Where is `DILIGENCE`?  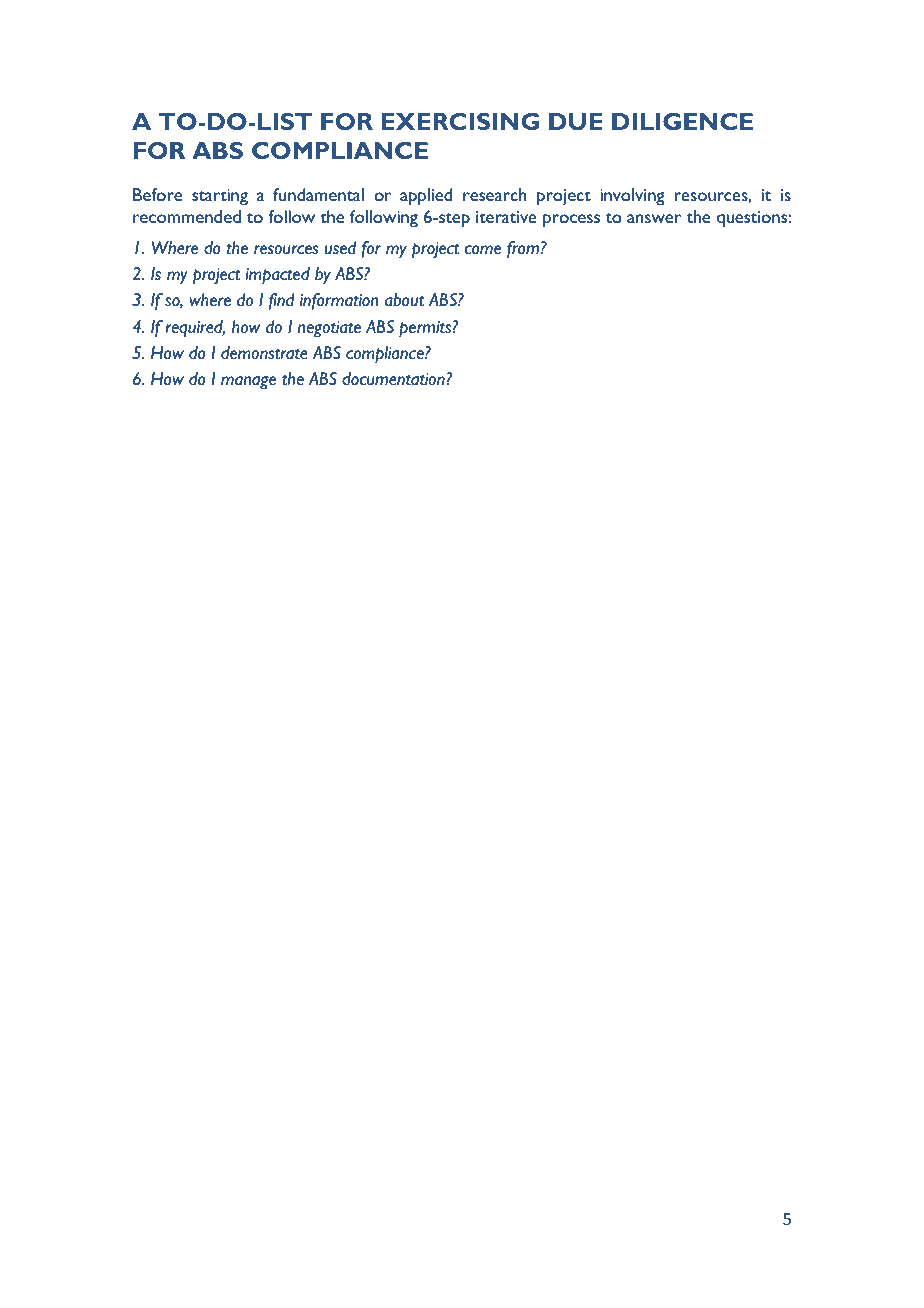 DILIGENCE is located at coordinates (682, 121).
